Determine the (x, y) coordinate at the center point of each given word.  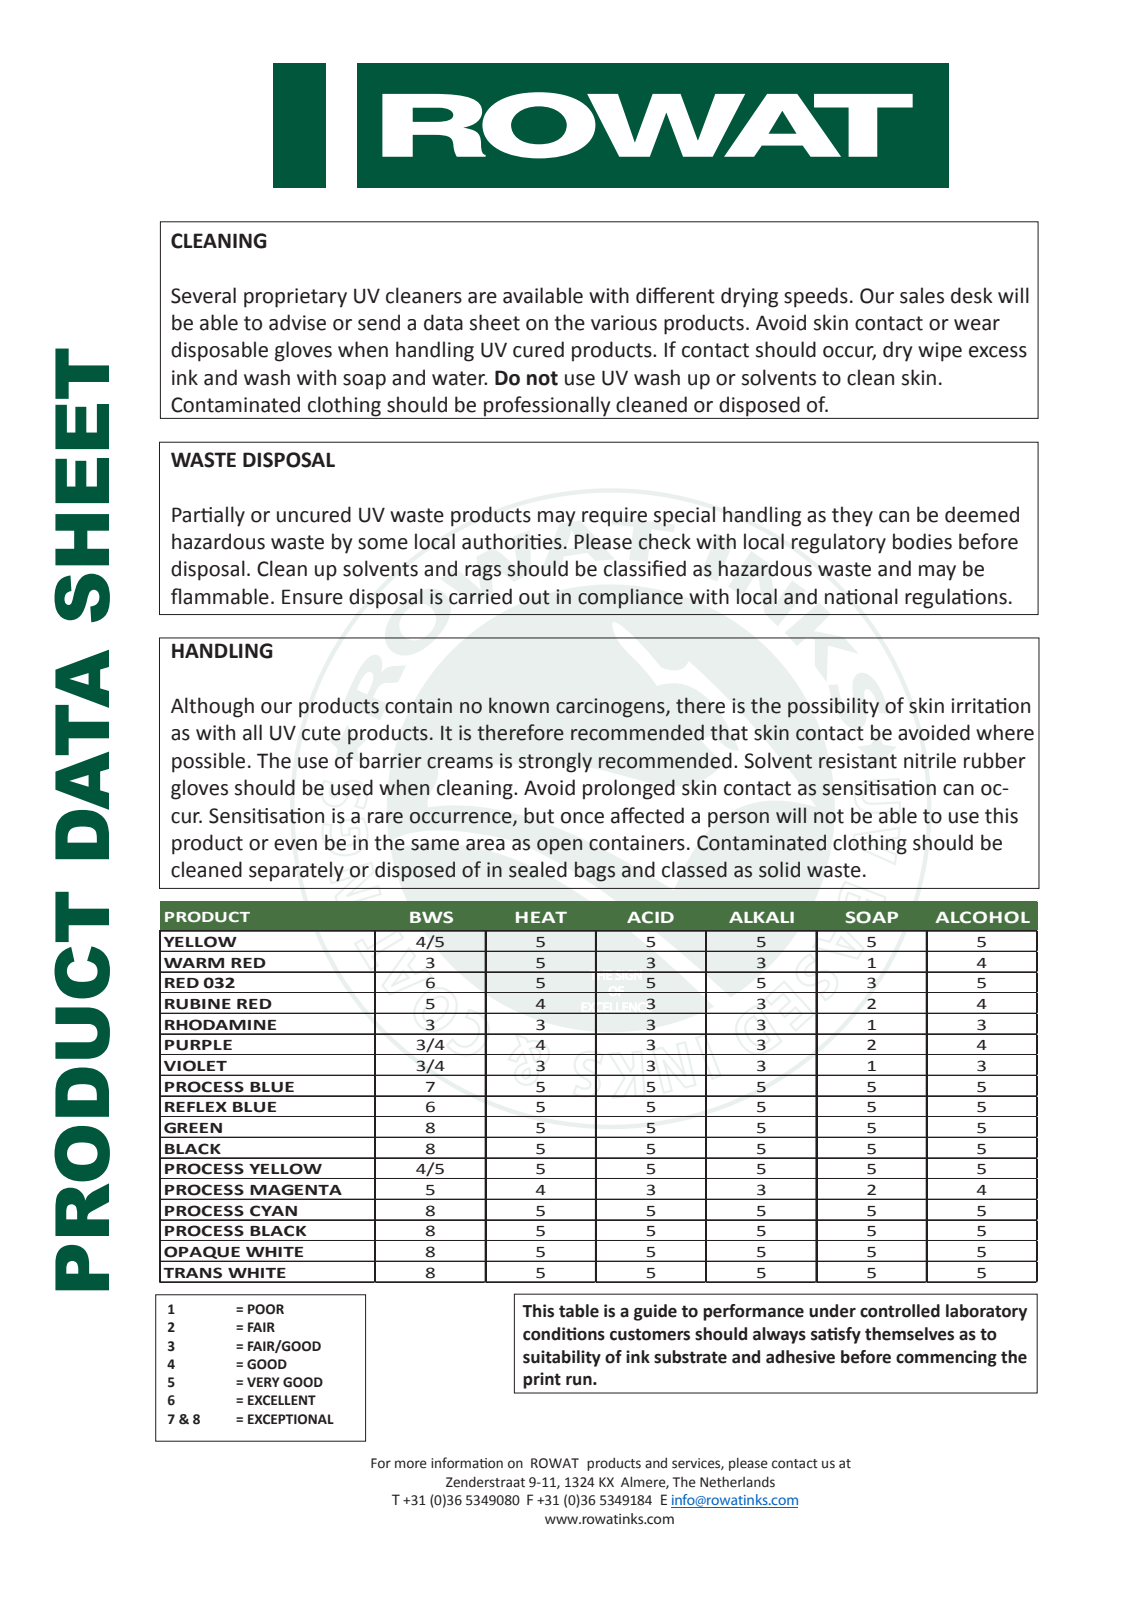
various (624, 323)
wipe (940, 352)
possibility (833, 707)
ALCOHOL (982, 917)
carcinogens (611, 708)
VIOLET (195, 1066)
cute (321, 733)
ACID (650, 917)
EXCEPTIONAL (291, 1419)
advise (297, 322)
